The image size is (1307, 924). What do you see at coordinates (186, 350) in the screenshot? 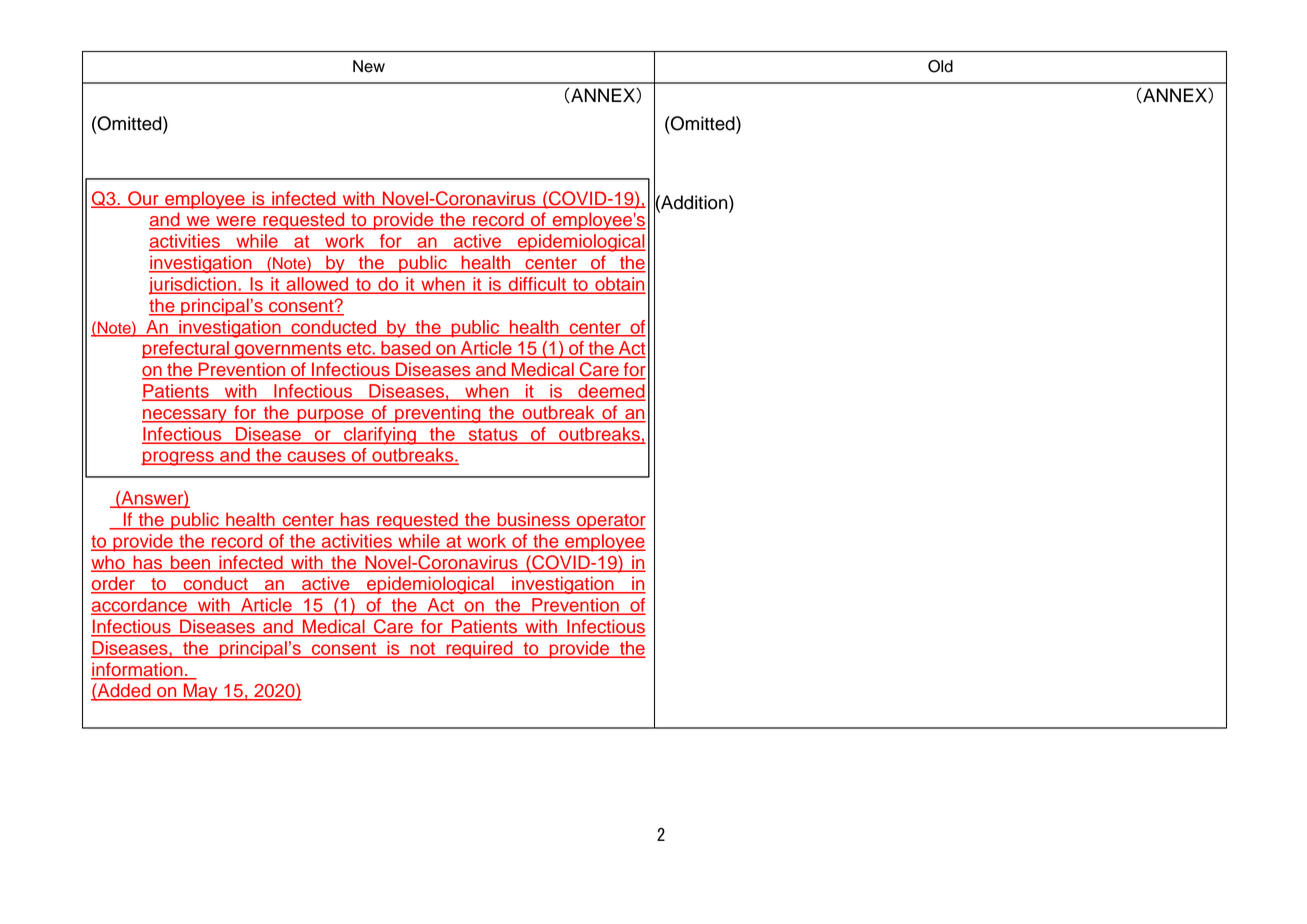
I see `prefectural` at bounding box center [186, 350].
